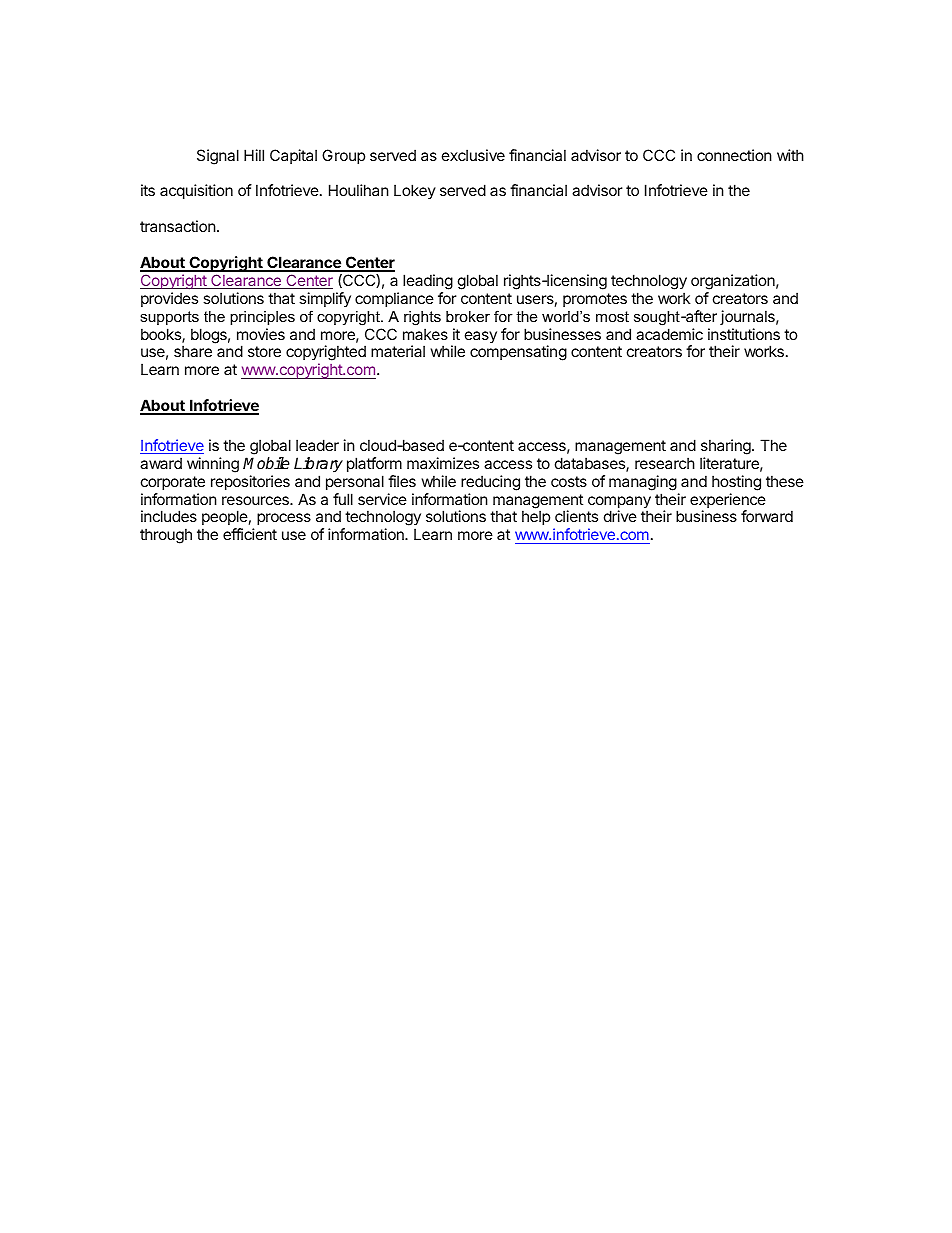 The width and height of the page is (952, 1233). I want to click on exclusive, so click(473, 155).
